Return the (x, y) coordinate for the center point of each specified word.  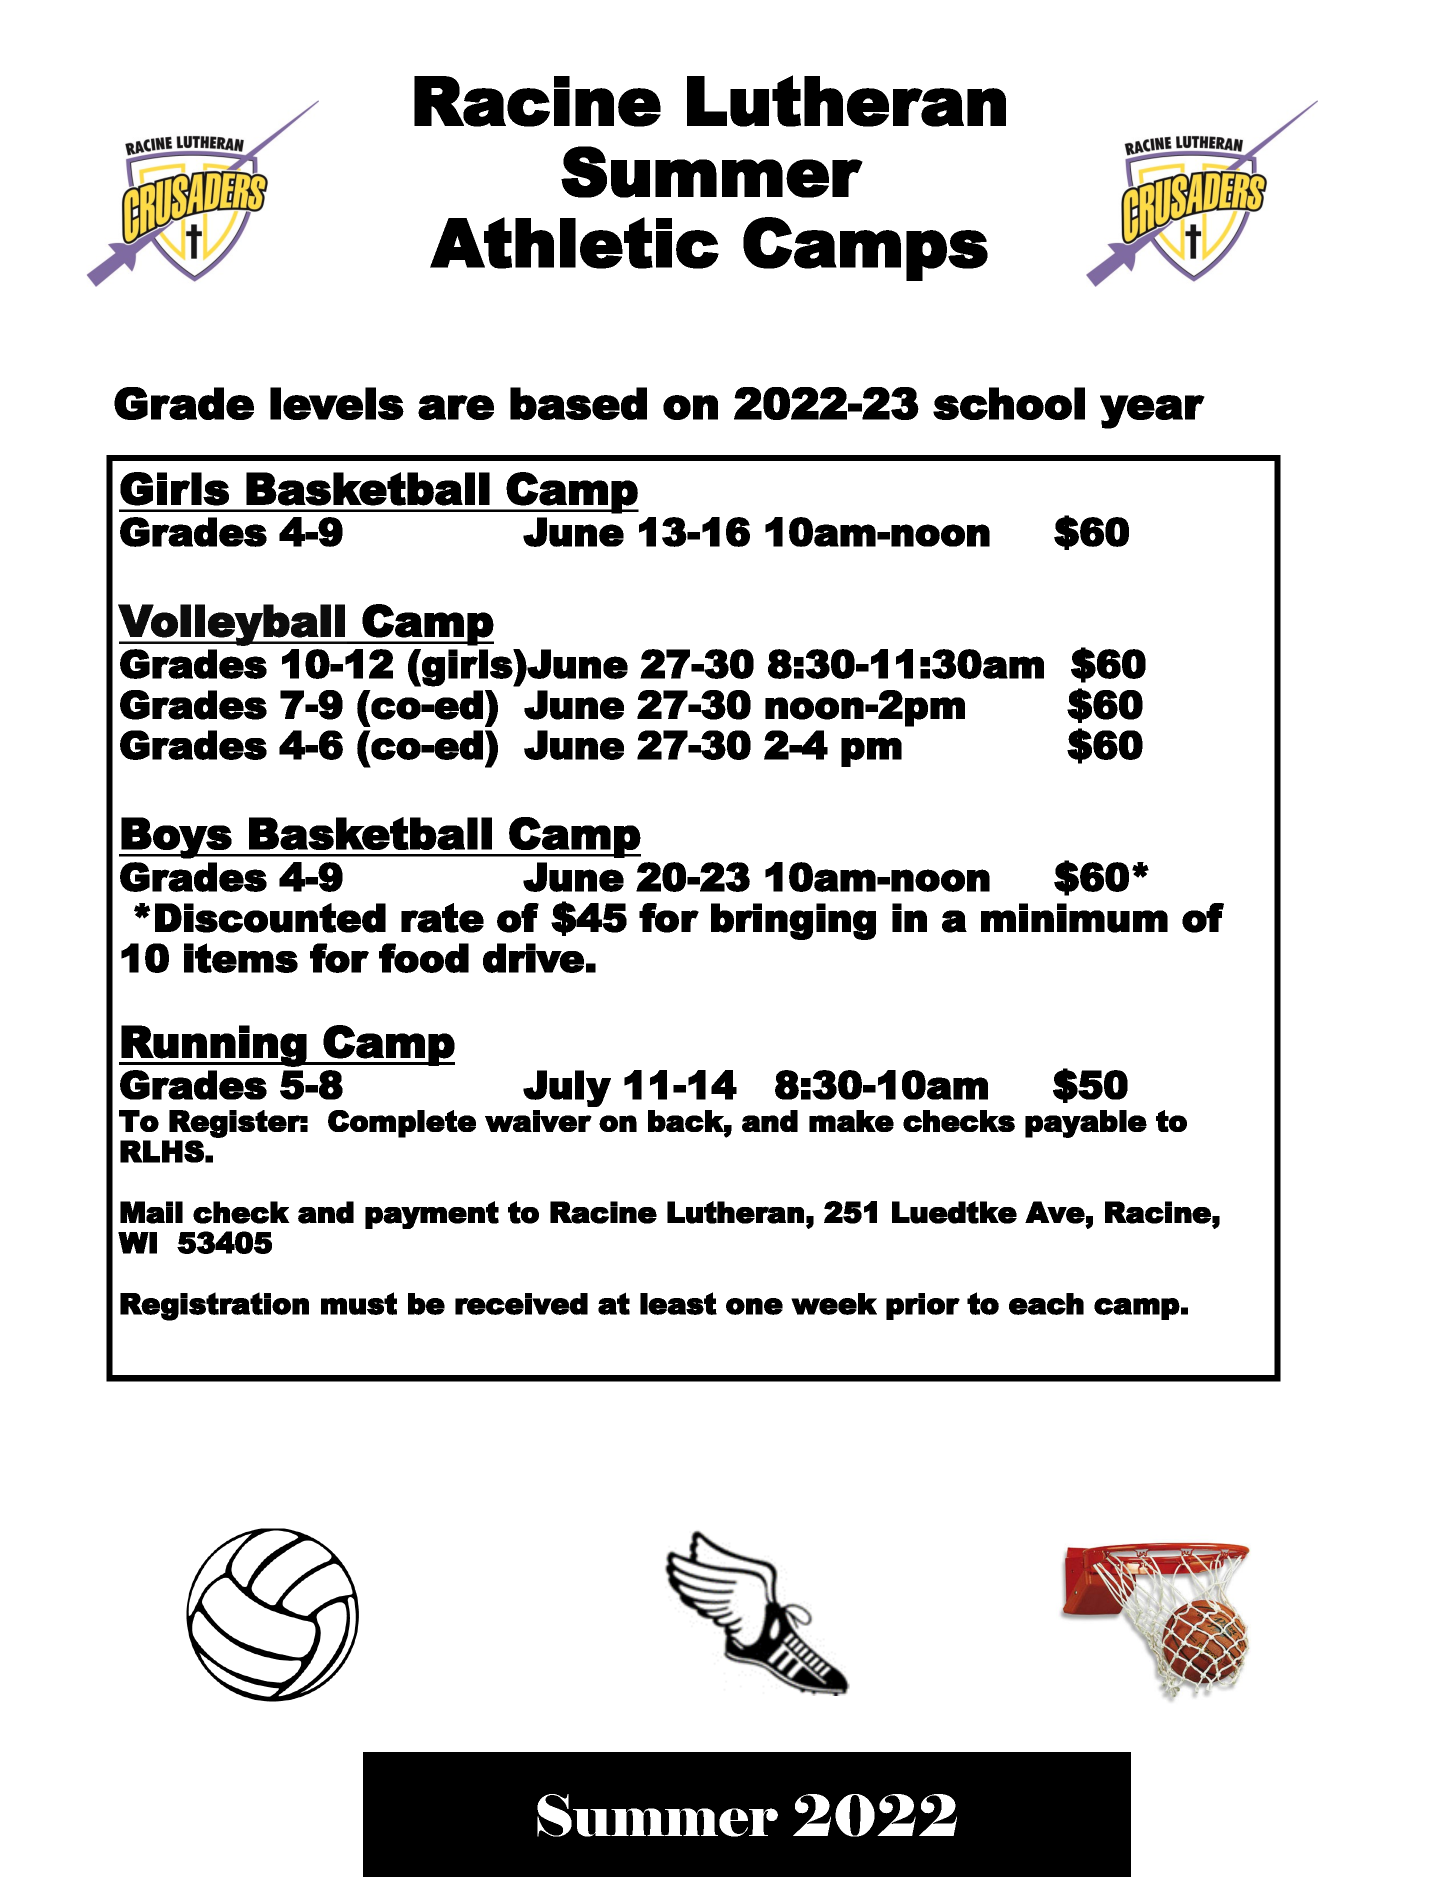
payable (1086, 1124)
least (678, 1303)
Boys (176, 838)
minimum (1074, 918)
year (1152, 412)
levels (337, 403)
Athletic (574, 243)
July (567, 1088)
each (1046, 1304)
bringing (793, 921)
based (578, 403)
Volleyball (232, 625)
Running (214, 1046)
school (1009, 403)
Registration (214, 1306)
